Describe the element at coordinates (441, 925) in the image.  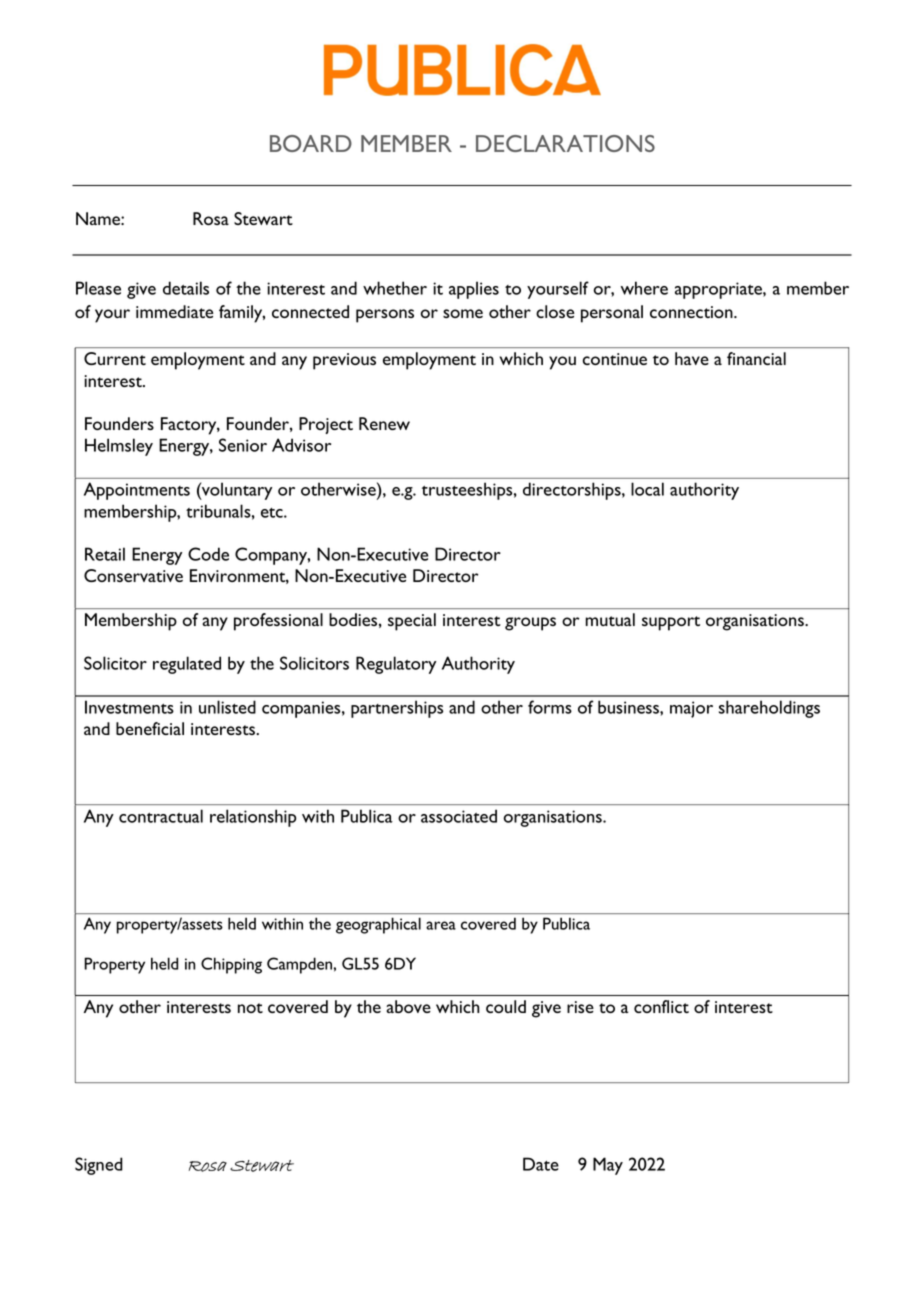
I see `area` at that location.
